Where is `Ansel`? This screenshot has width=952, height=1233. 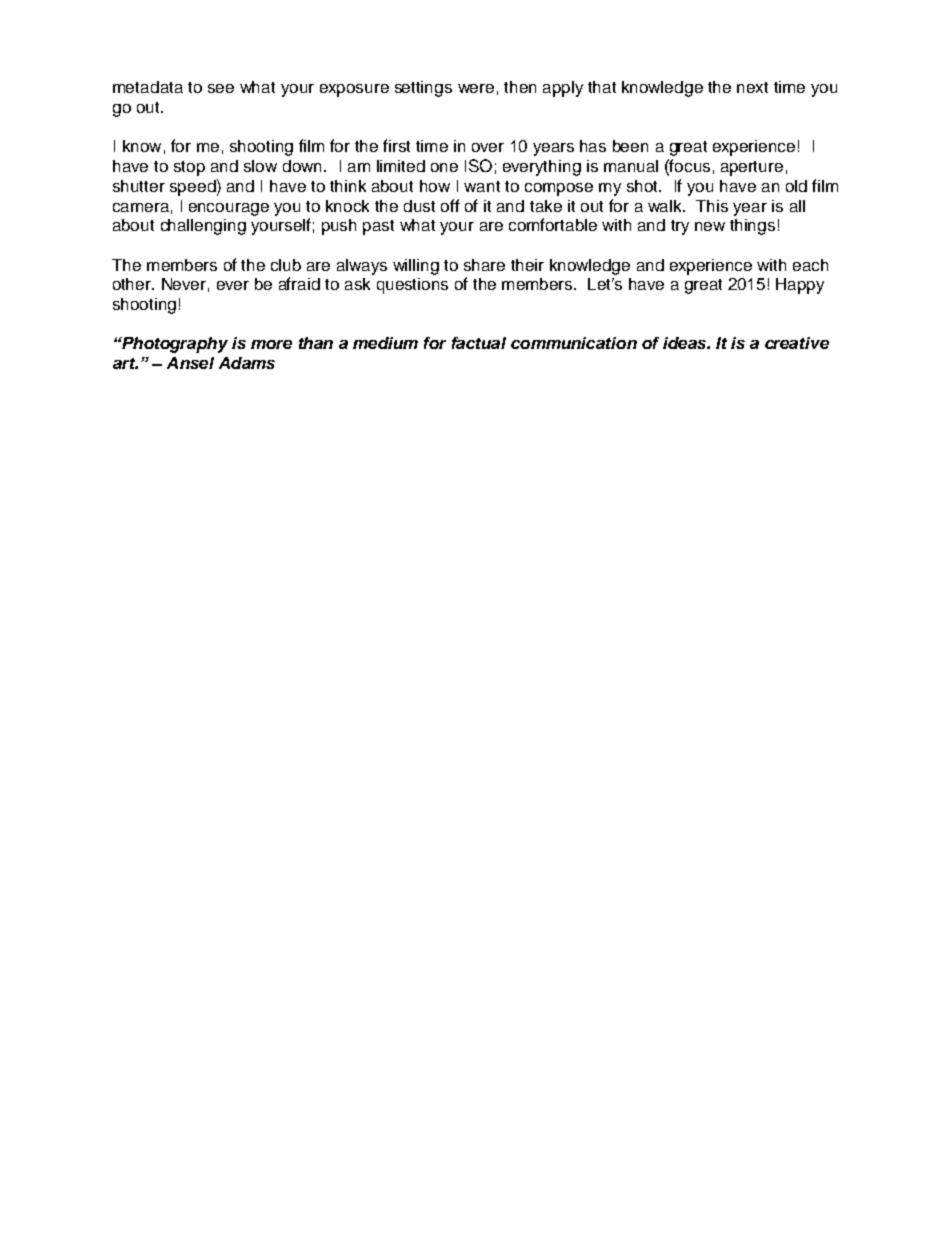 Ansel is located at coordinates (190, 363).
